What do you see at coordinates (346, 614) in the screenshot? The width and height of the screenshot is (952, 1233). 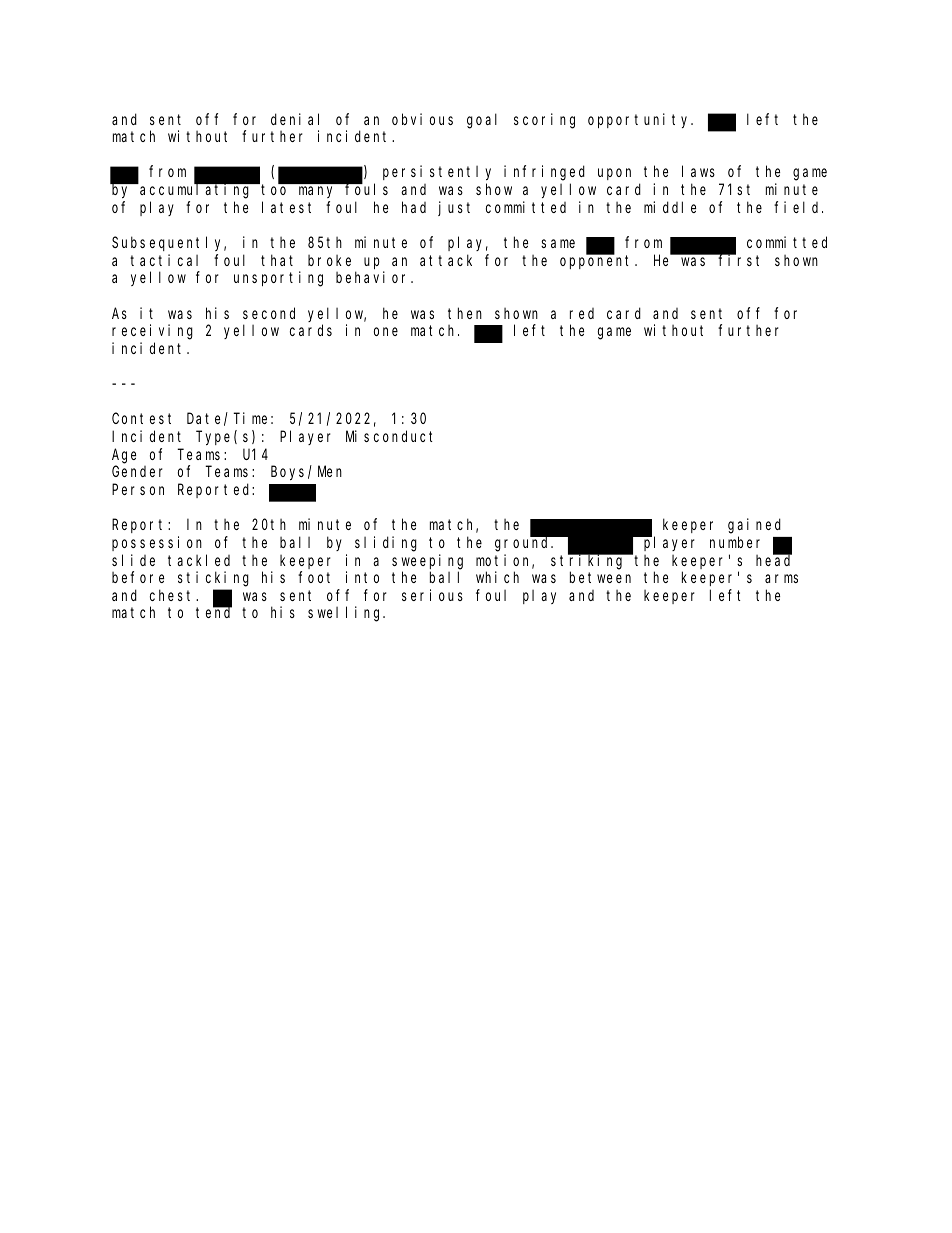 I see `swelling` at bounding box center [346, 614].
